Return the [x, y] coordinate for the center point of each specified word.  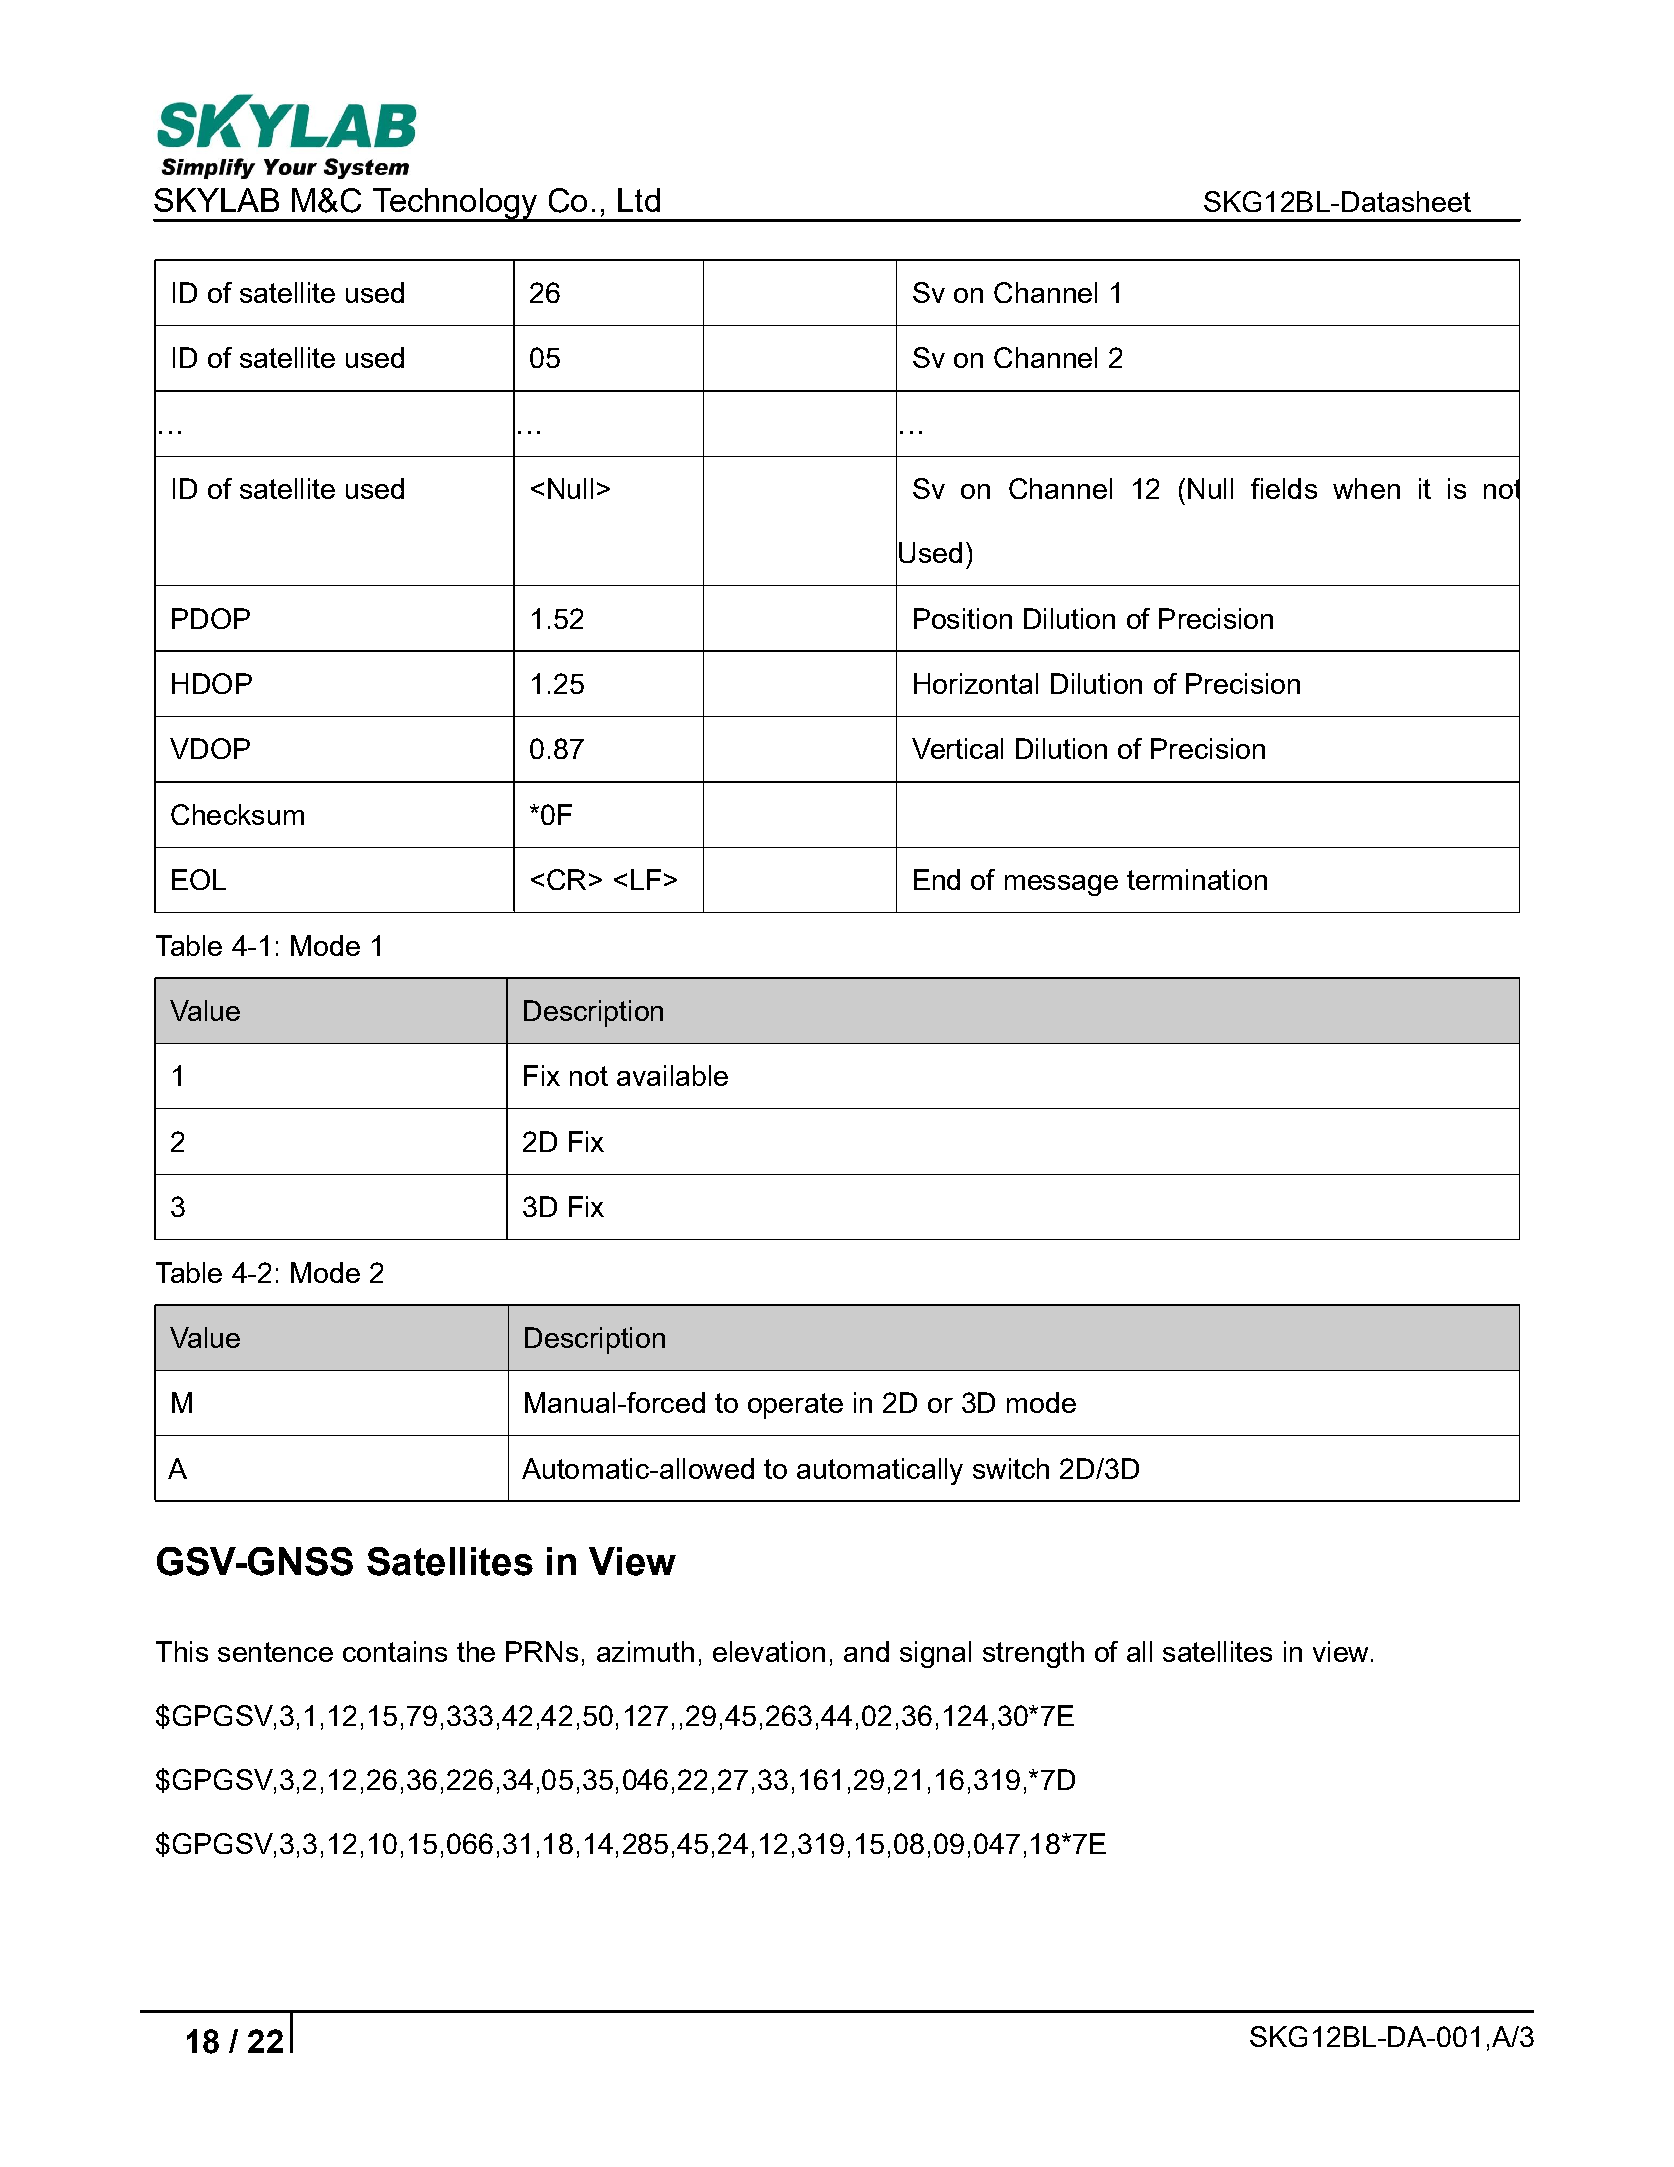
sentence [275, 1652]
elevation [769, 1651]
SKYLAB [216, 200]
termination [1197, 879]
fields [1284, 488]
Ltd [639, 200]
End [937, 879]
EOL [199, 879]
